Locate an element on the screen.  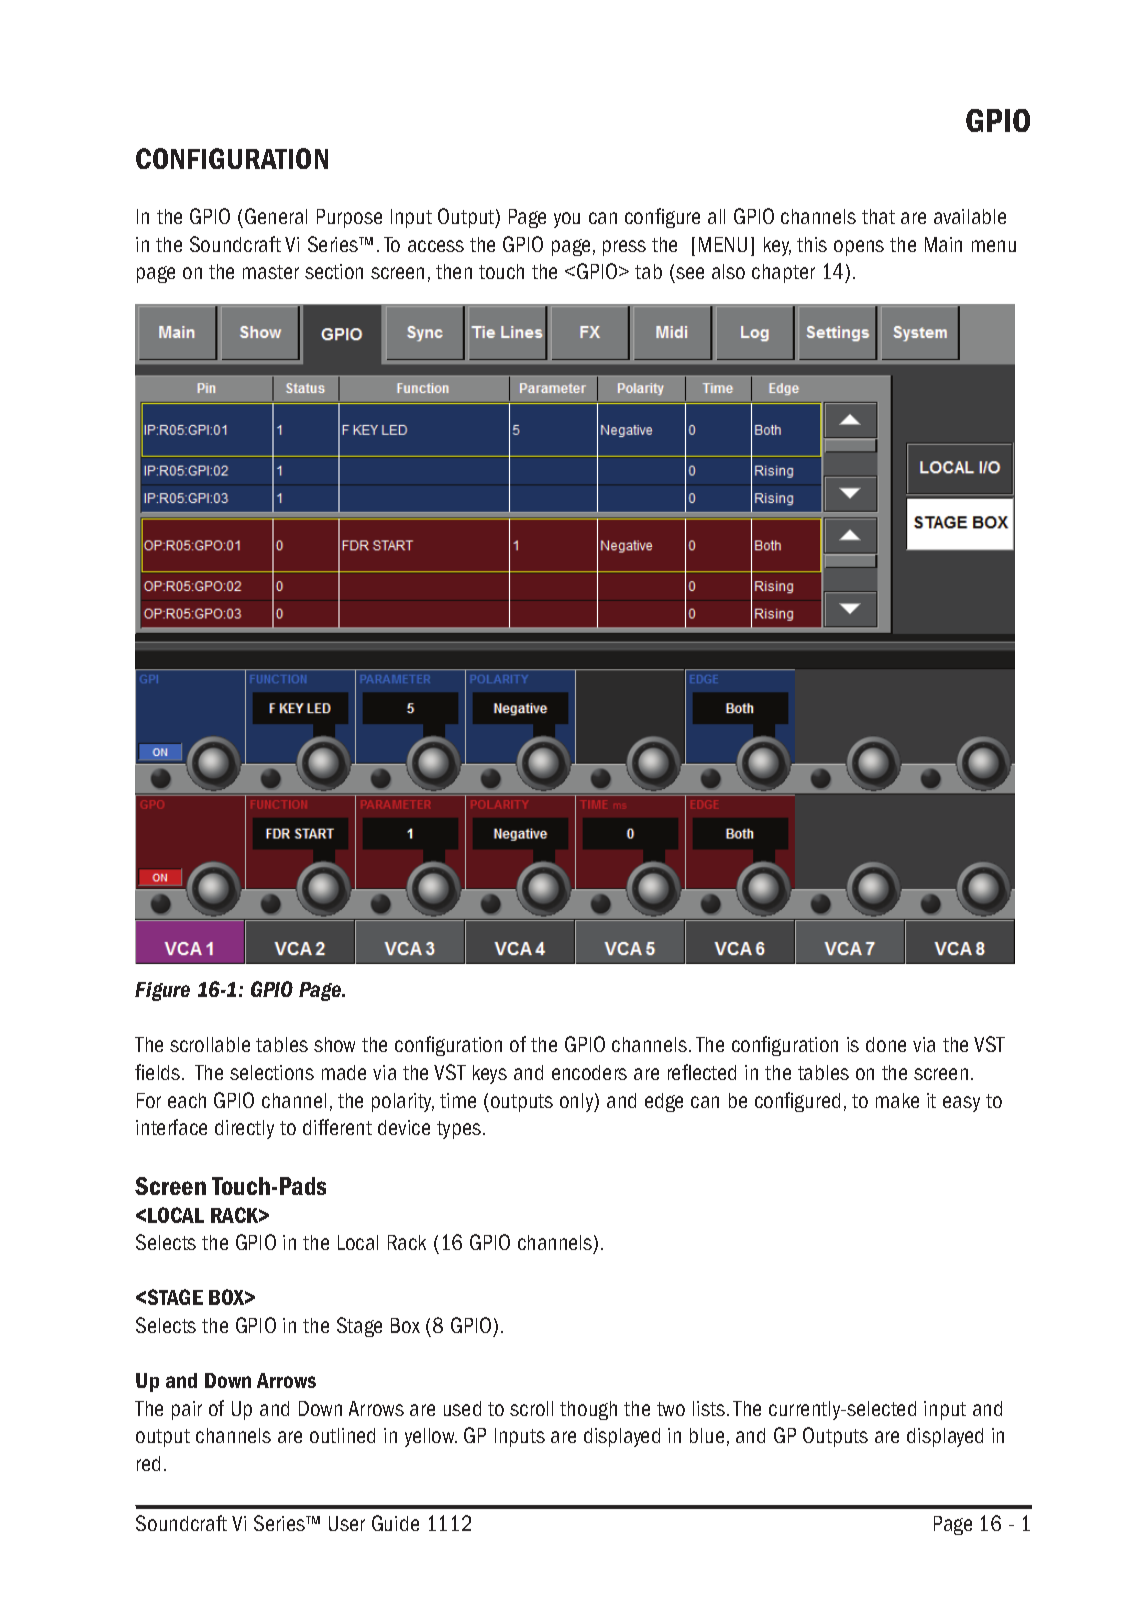
blue is located at coordinates (707, 1435).
